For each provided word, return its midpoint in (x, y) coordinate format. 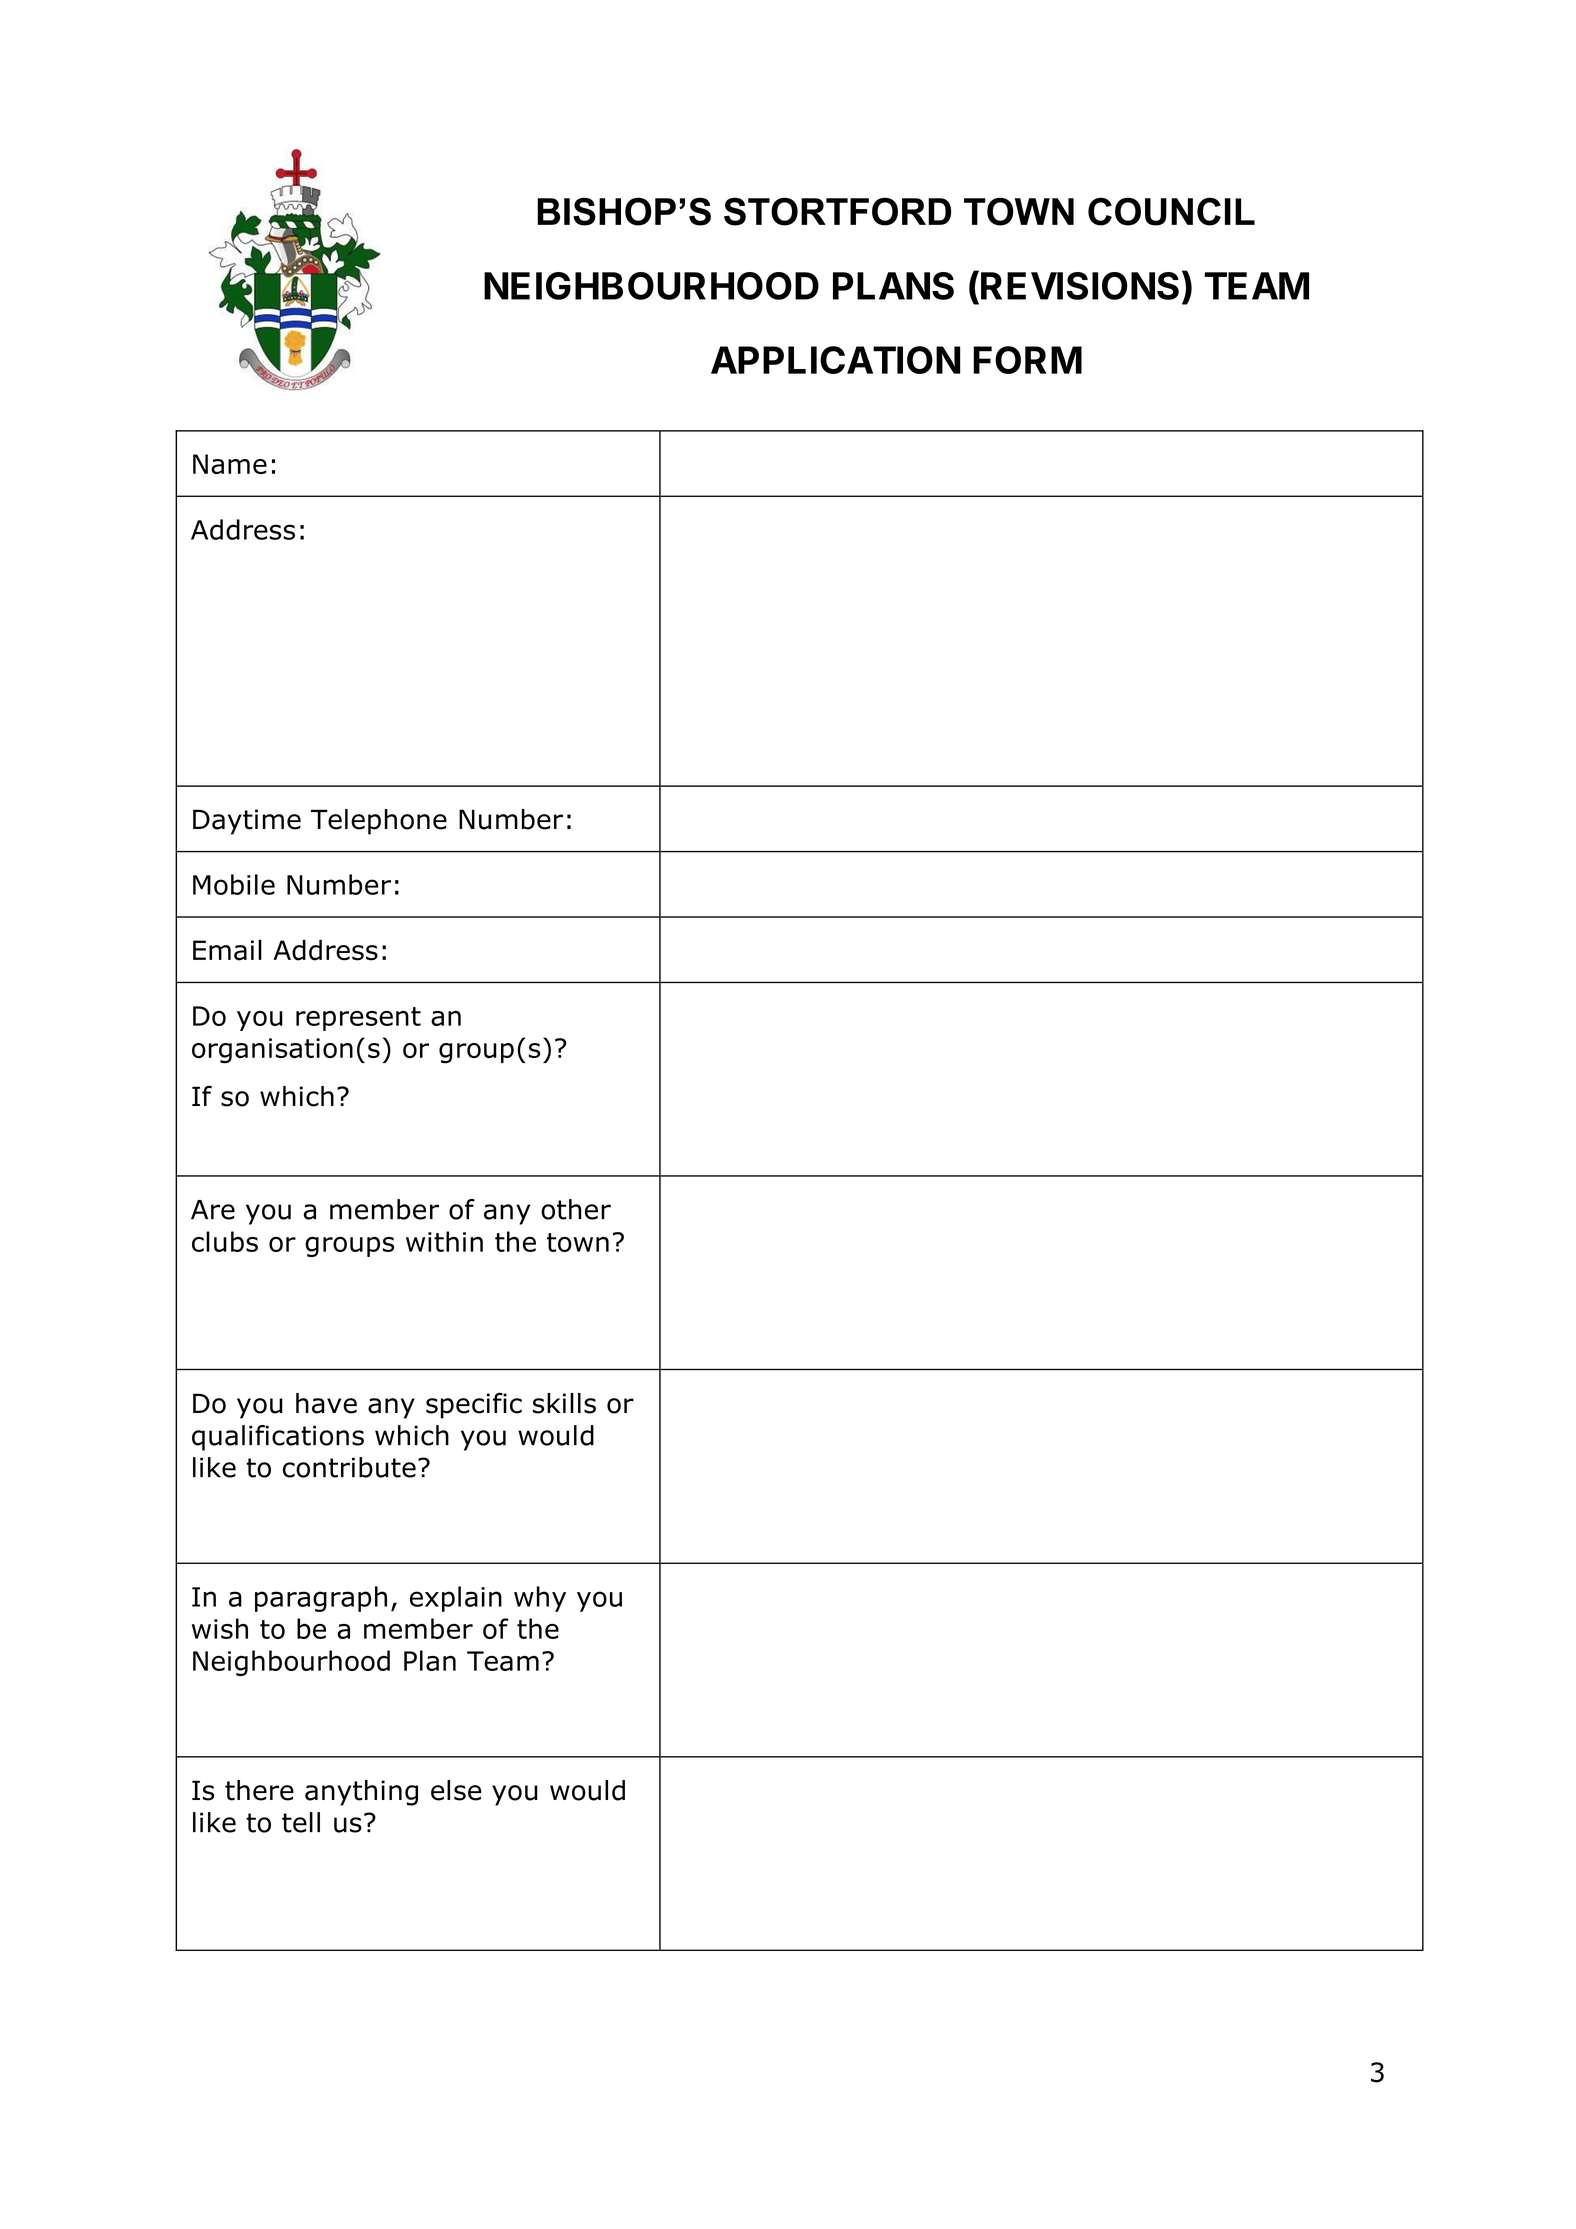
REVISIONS (1080, 286)
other (576, 1209)
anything (361, 1793)
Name (230, 464)
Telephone (379, 822)
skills (564, 1403)
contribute (349, 1467)
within (444, 1241)
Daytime (247, 822)
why (540, 1599)
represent (358, 1019)
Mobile (234, 884)
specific (474, 1406)
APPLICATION (835, 360)
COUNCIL (1171, 211)
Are (213, 1210)
